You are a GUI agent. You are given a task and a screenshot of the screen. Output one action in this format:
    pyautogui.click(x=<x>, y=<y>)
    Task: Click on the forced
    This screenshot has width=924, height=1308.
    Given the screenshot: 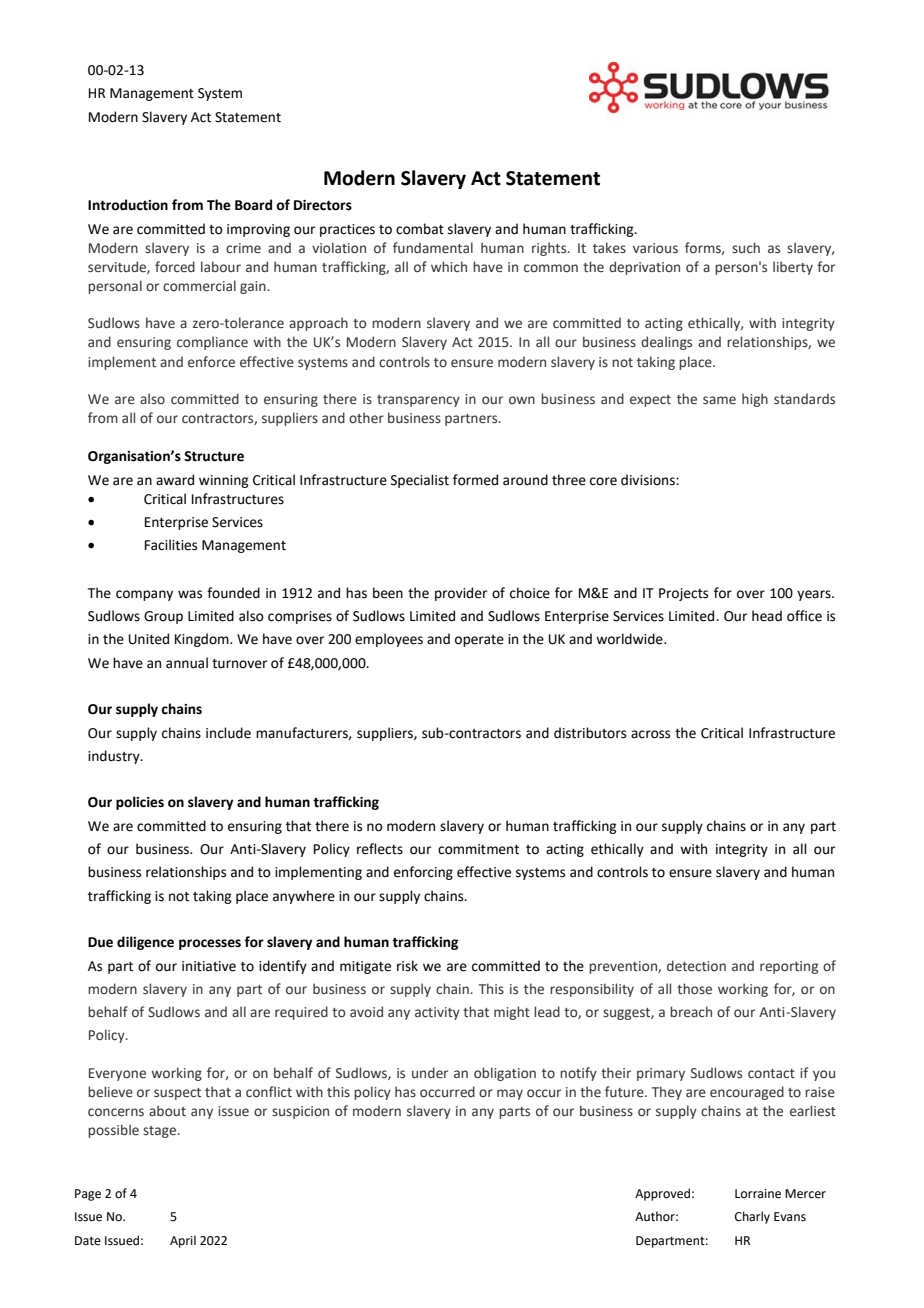 What is the action you would take?
    pyautogui.click(x=175, y=266)
